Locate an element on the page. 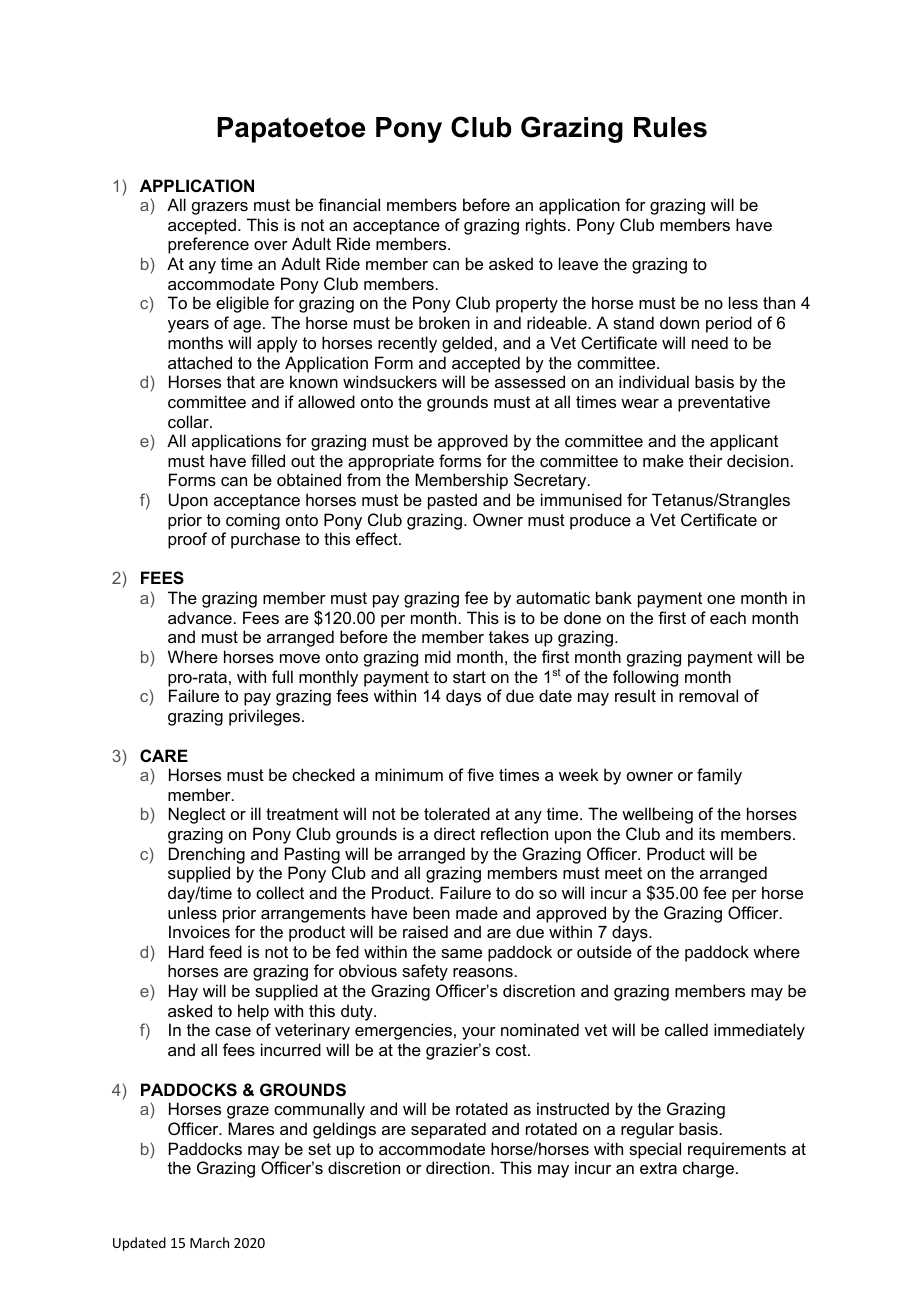 Image resolution: width=924 pixels, height=1308 pixels. preference is located at coordinates (208, 245).
